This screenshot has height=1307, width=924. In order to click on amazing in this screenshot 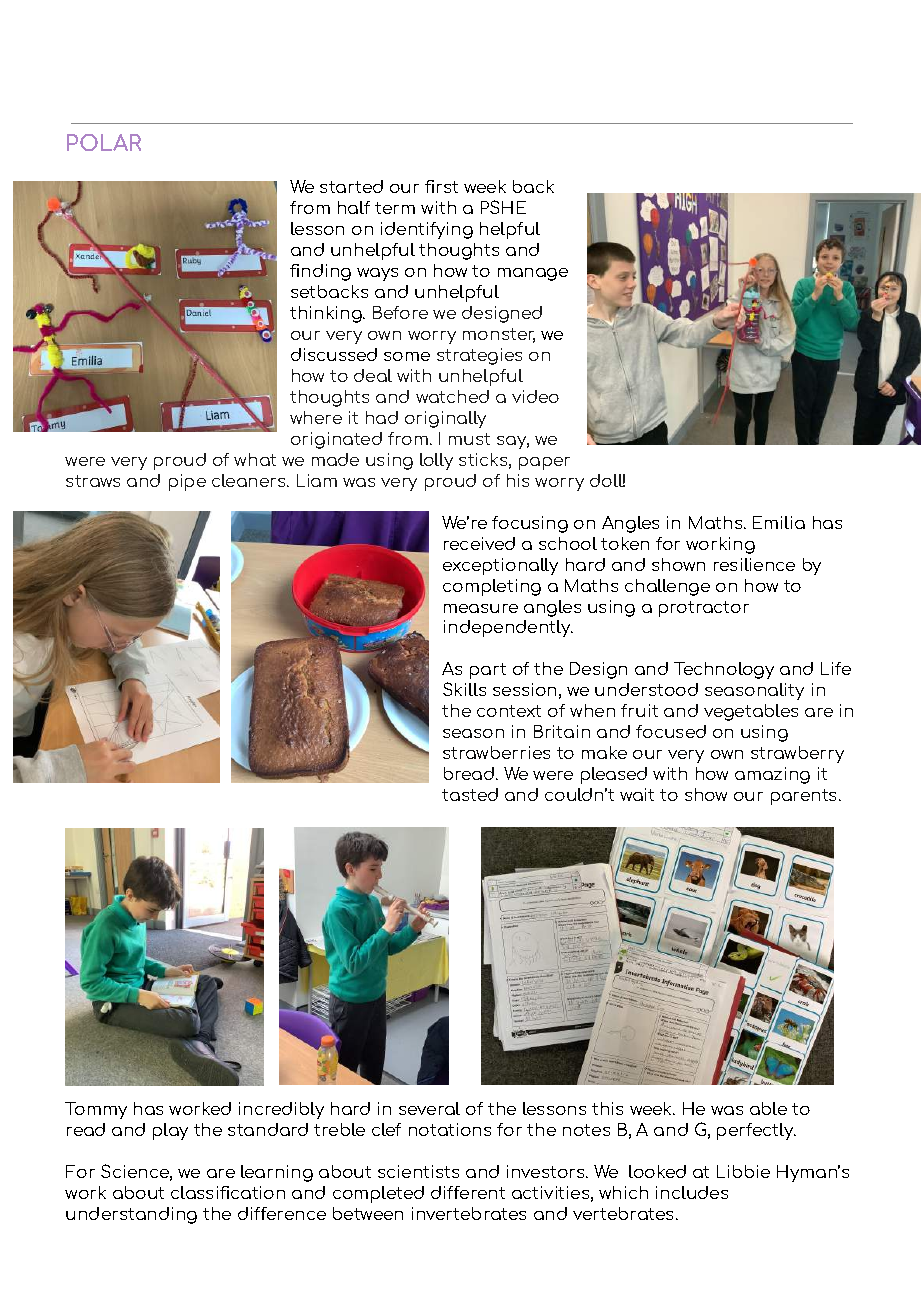, I will do `click(772, 775)`.
